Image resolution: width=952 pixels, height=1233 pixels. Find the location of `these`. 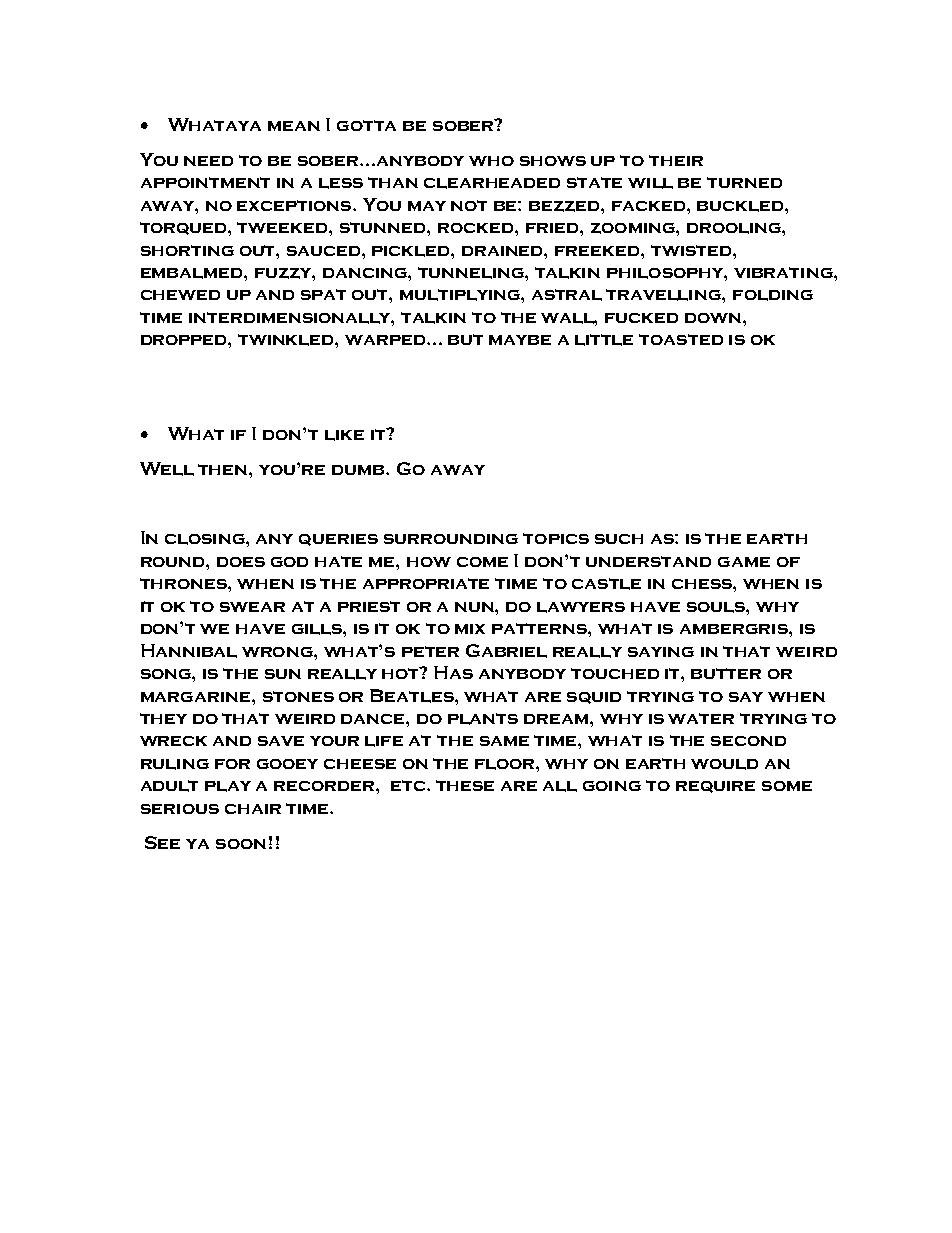

these is located at coordinates (465, 785).
